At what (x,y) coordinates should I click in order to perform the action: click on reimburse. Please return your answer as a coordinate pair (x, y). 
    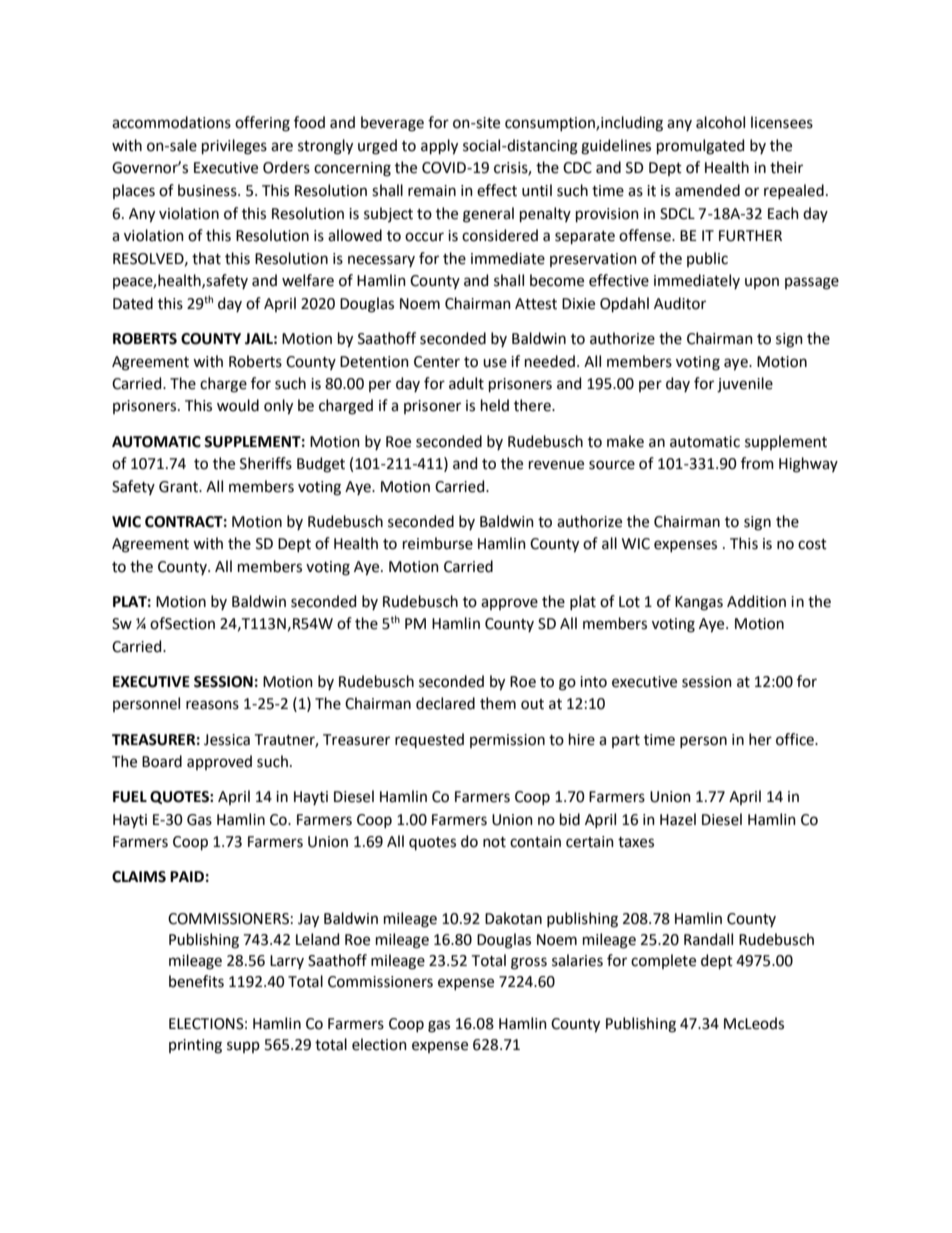
    Looking at the image, I should click on (438, 543).
